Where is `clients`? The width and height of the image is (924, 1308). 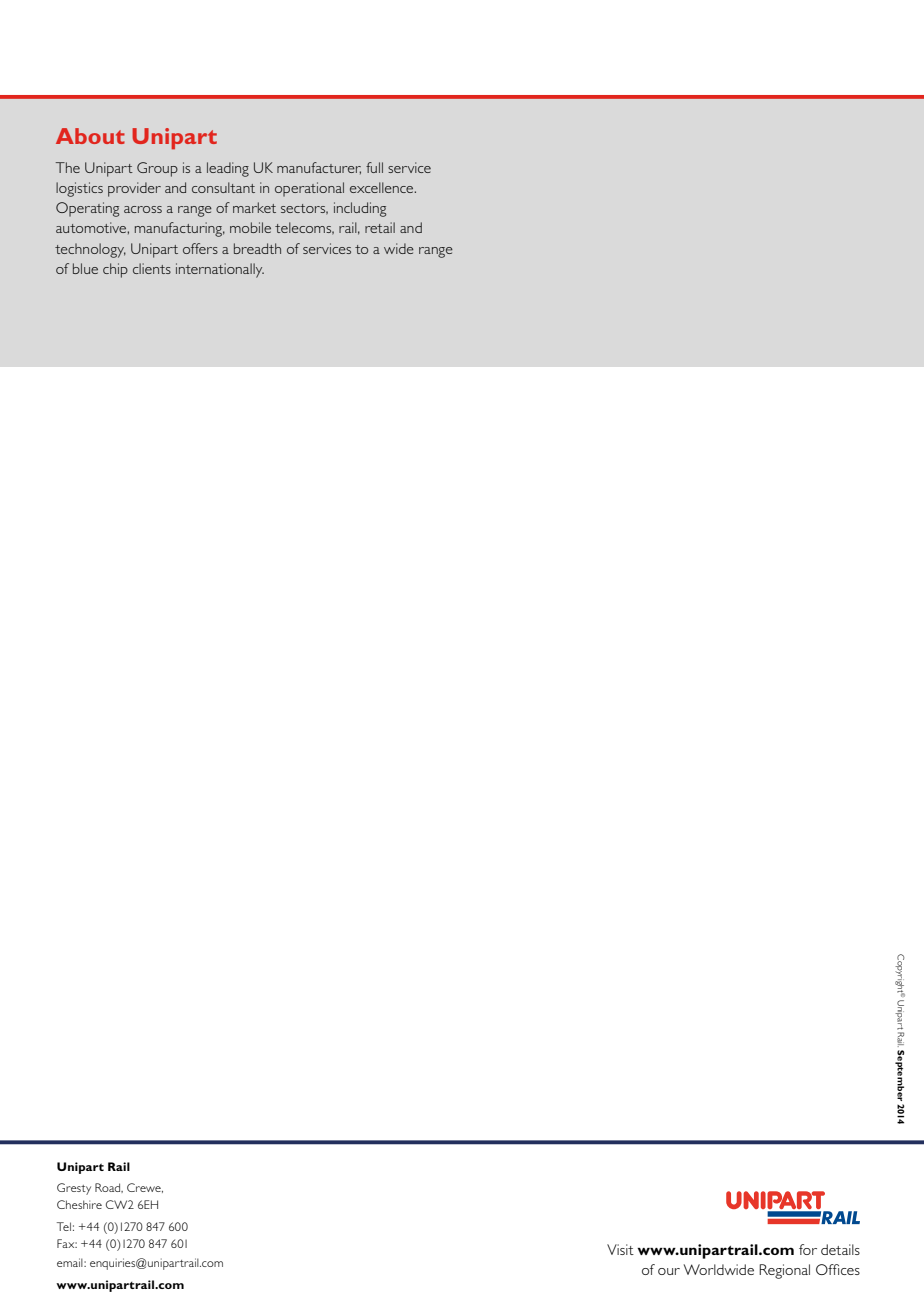
clients is located at coordinates (152, 268).
